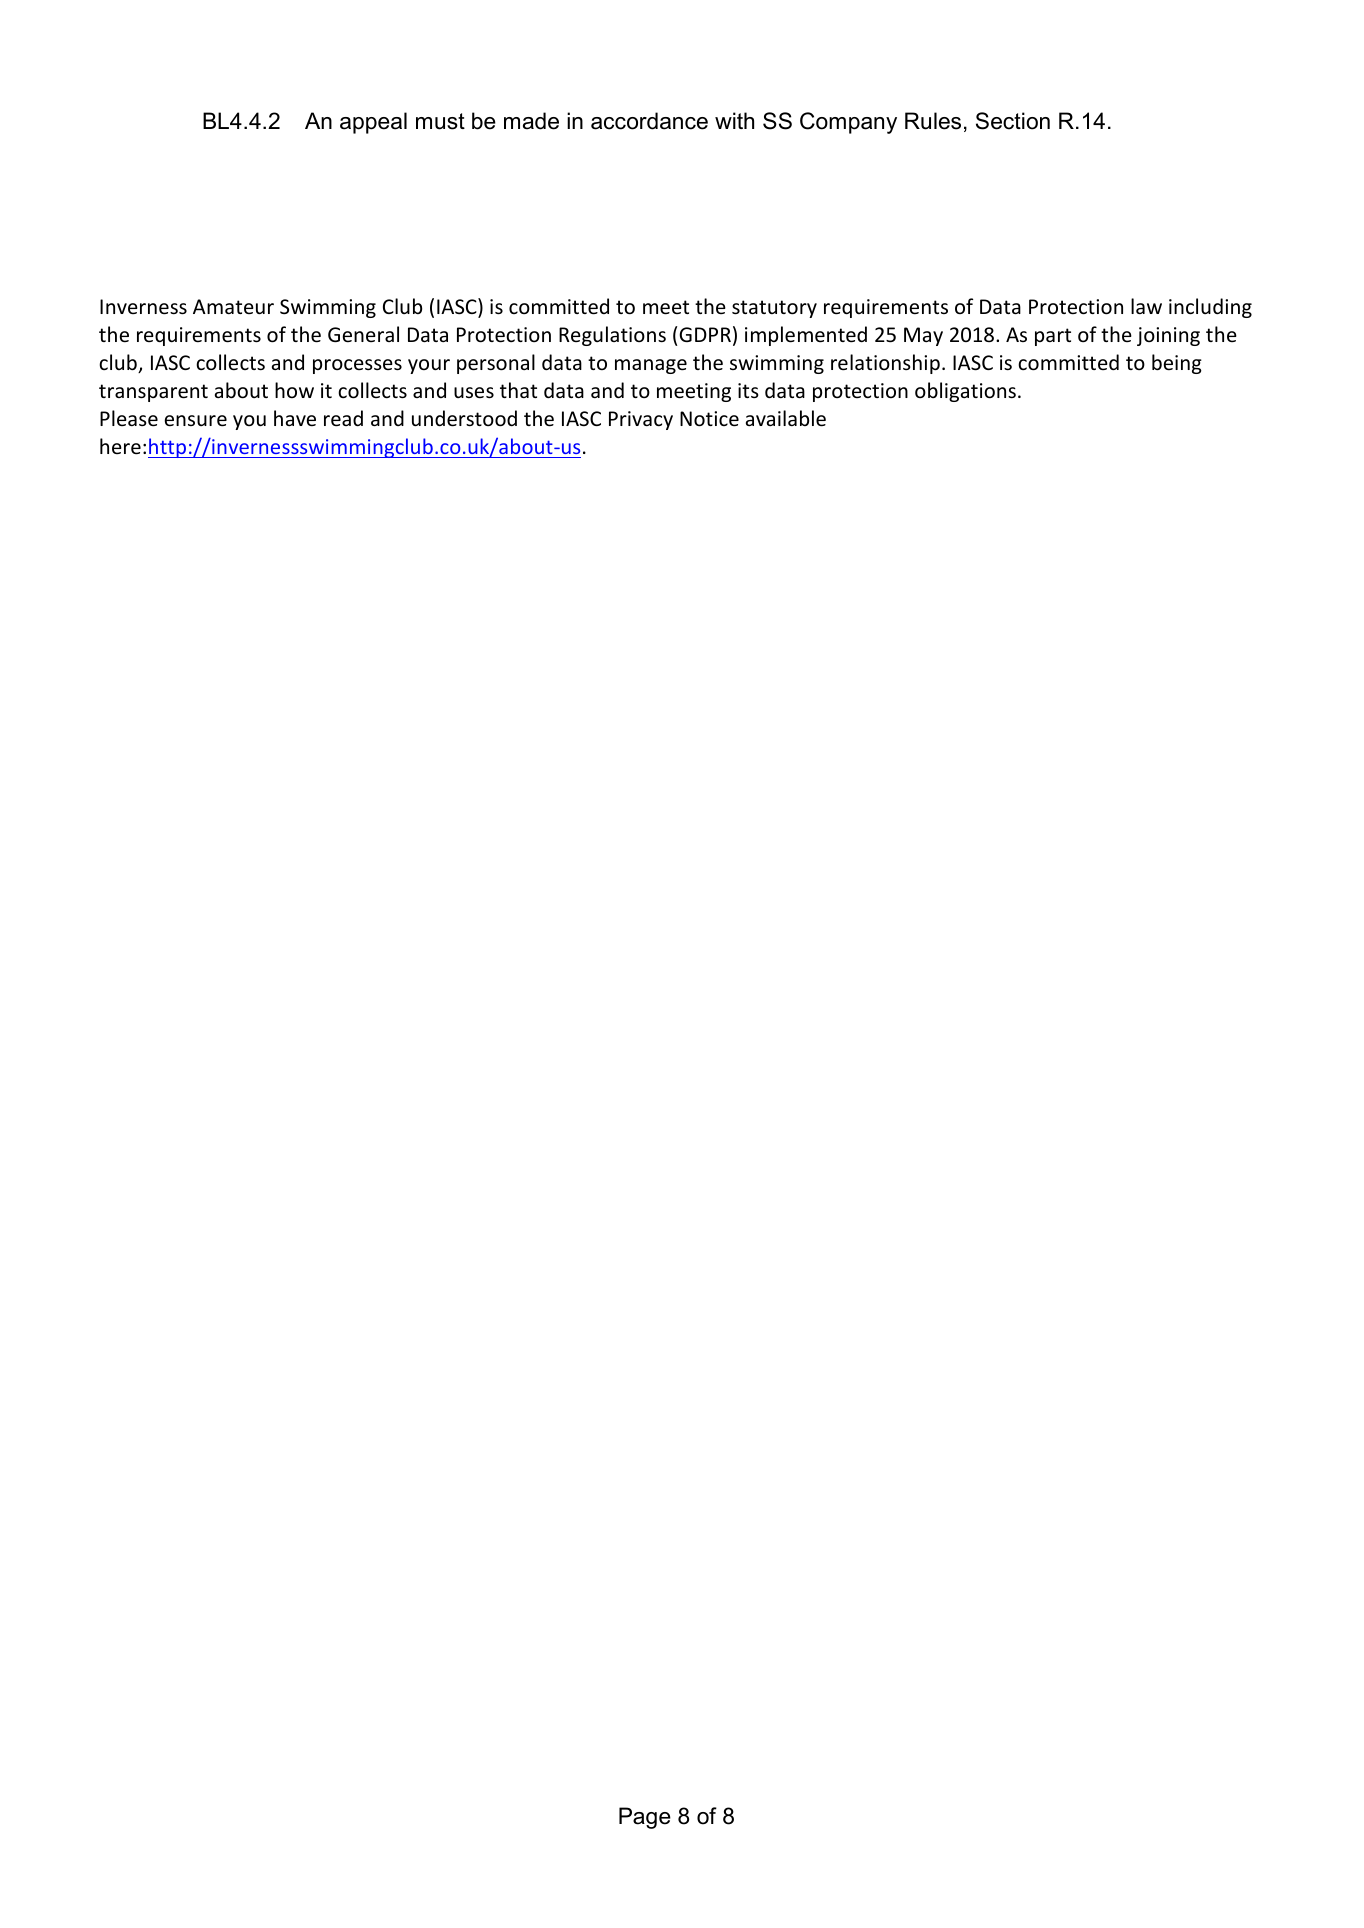 The width and height of the page is (1364, 1928). Describe the element at coordinates (645, 1818) in the page. I see `Page` at that location.
